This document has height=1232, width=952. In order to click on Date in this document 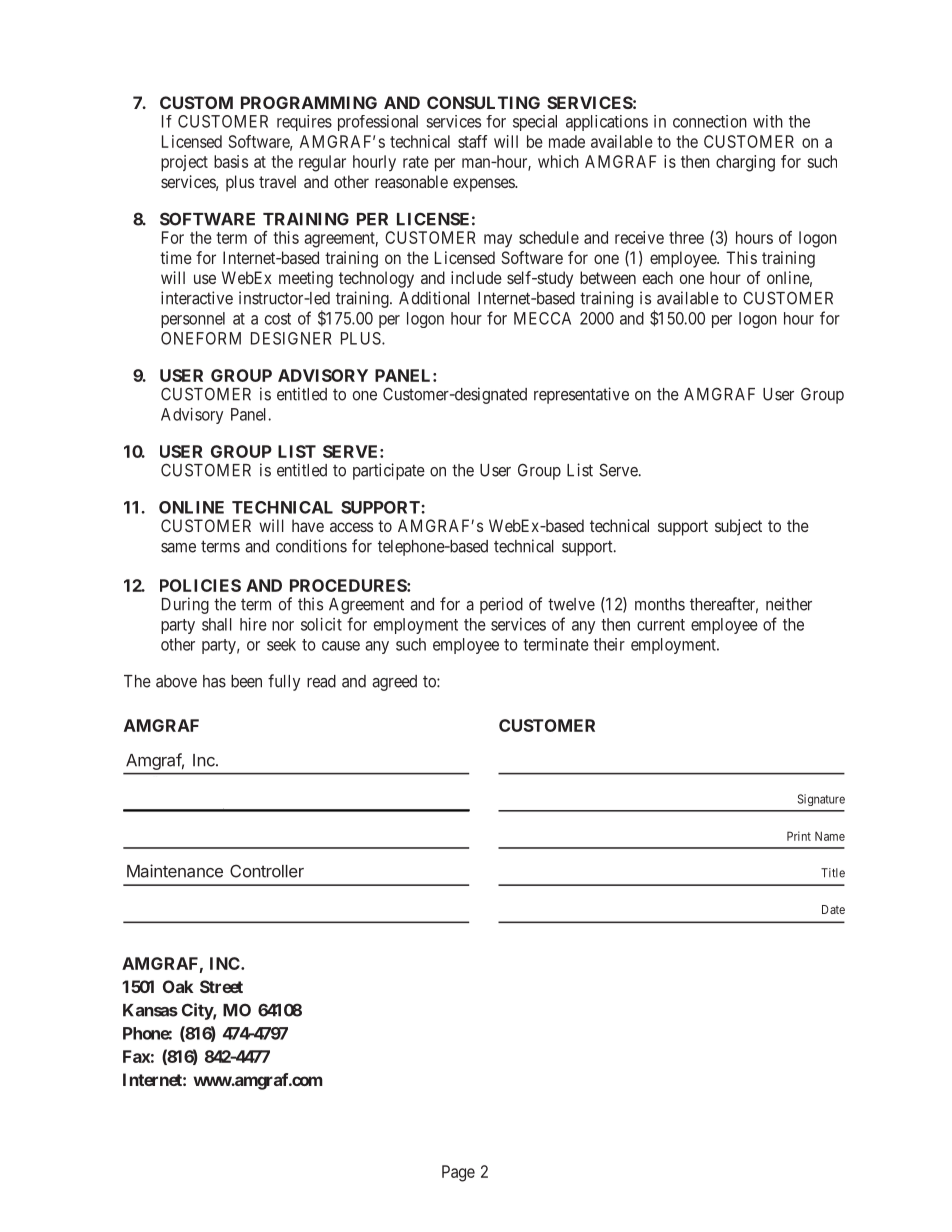, I will do `click(833, 909)`.
